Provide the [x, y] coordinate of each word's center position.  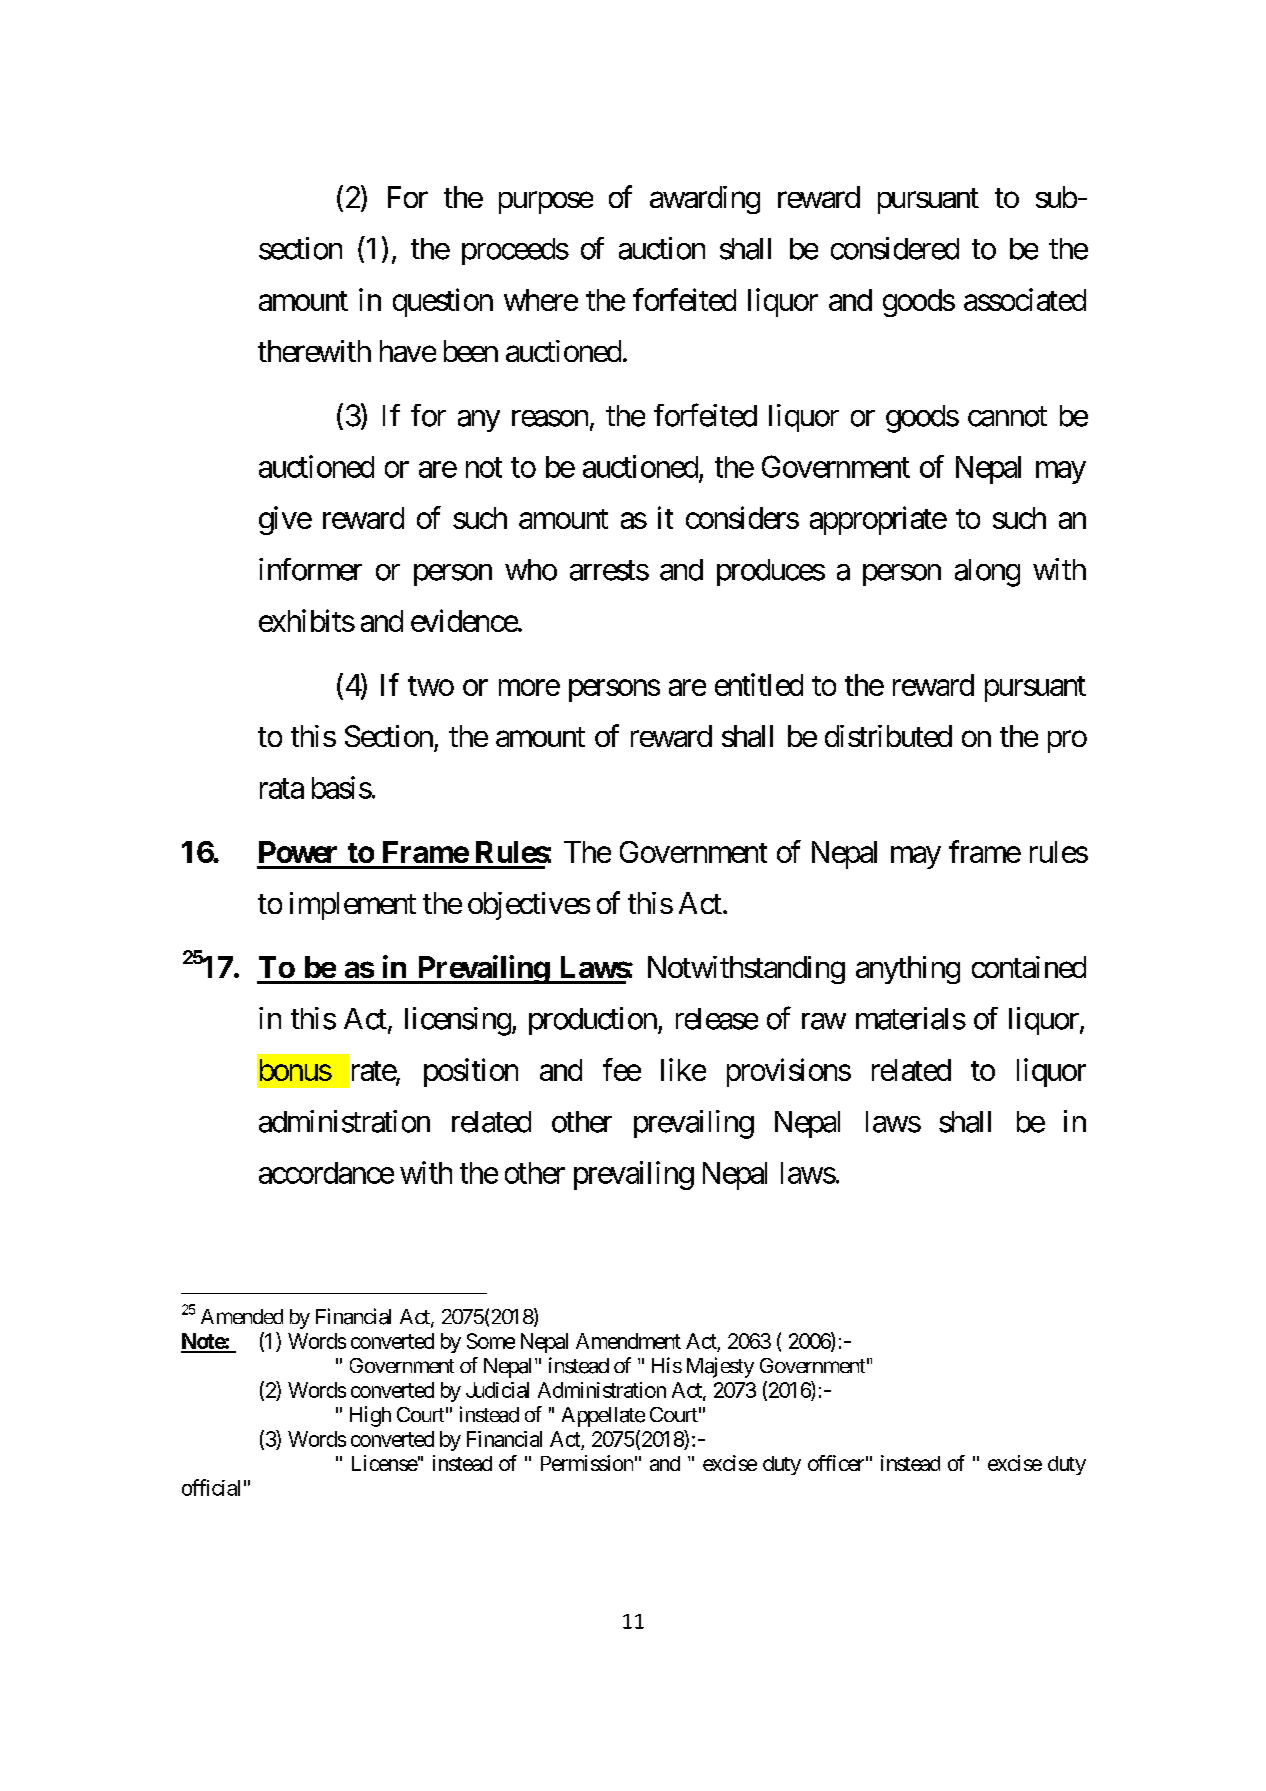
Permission [587, 1463]
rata [282, 789]
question [443, 302]
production [593, 1021]
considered [895, 248]
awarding [705, 200]
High [370, 1416]
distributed [888, 736]
